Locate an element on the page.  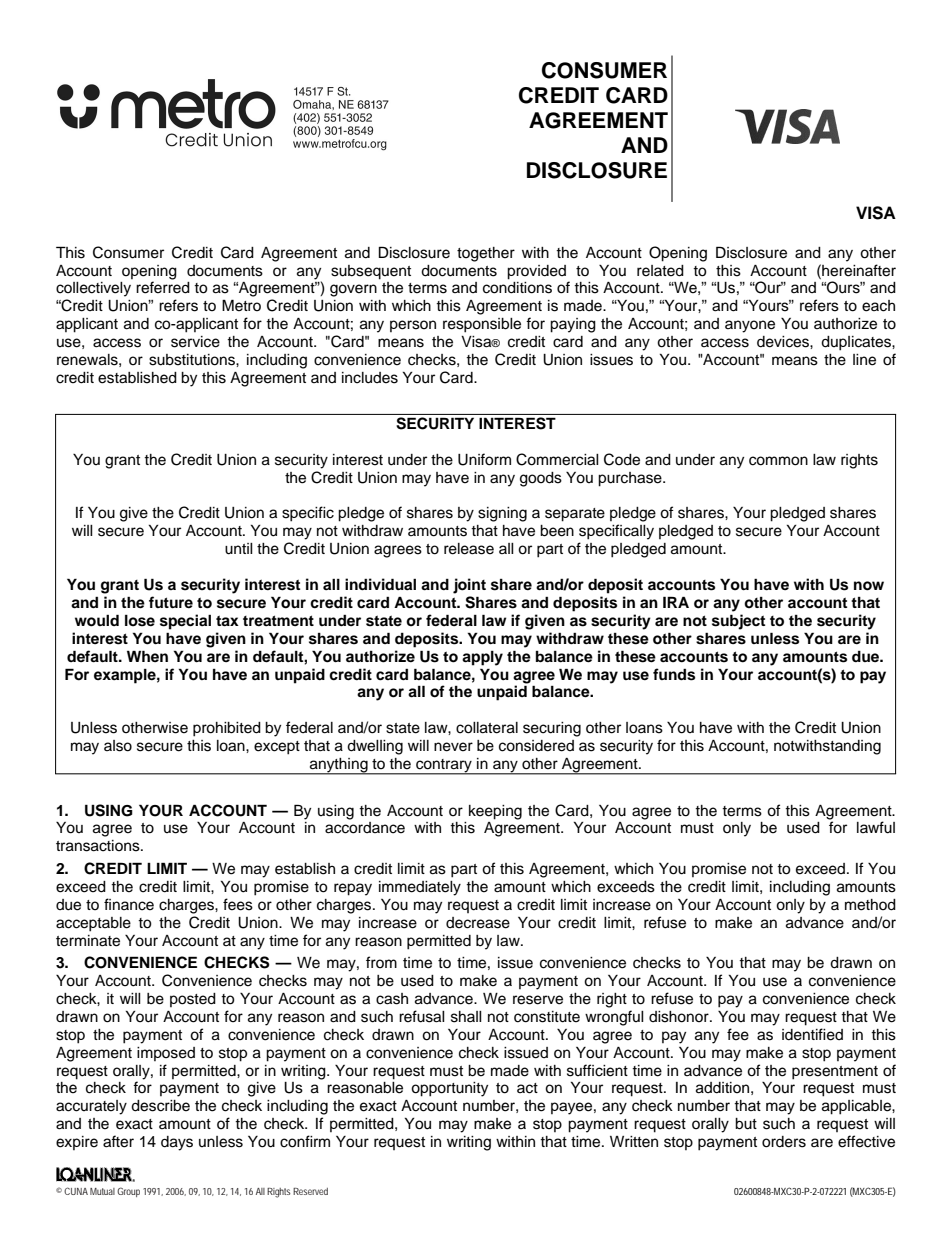
days is located at coordinates (177, 1143).
